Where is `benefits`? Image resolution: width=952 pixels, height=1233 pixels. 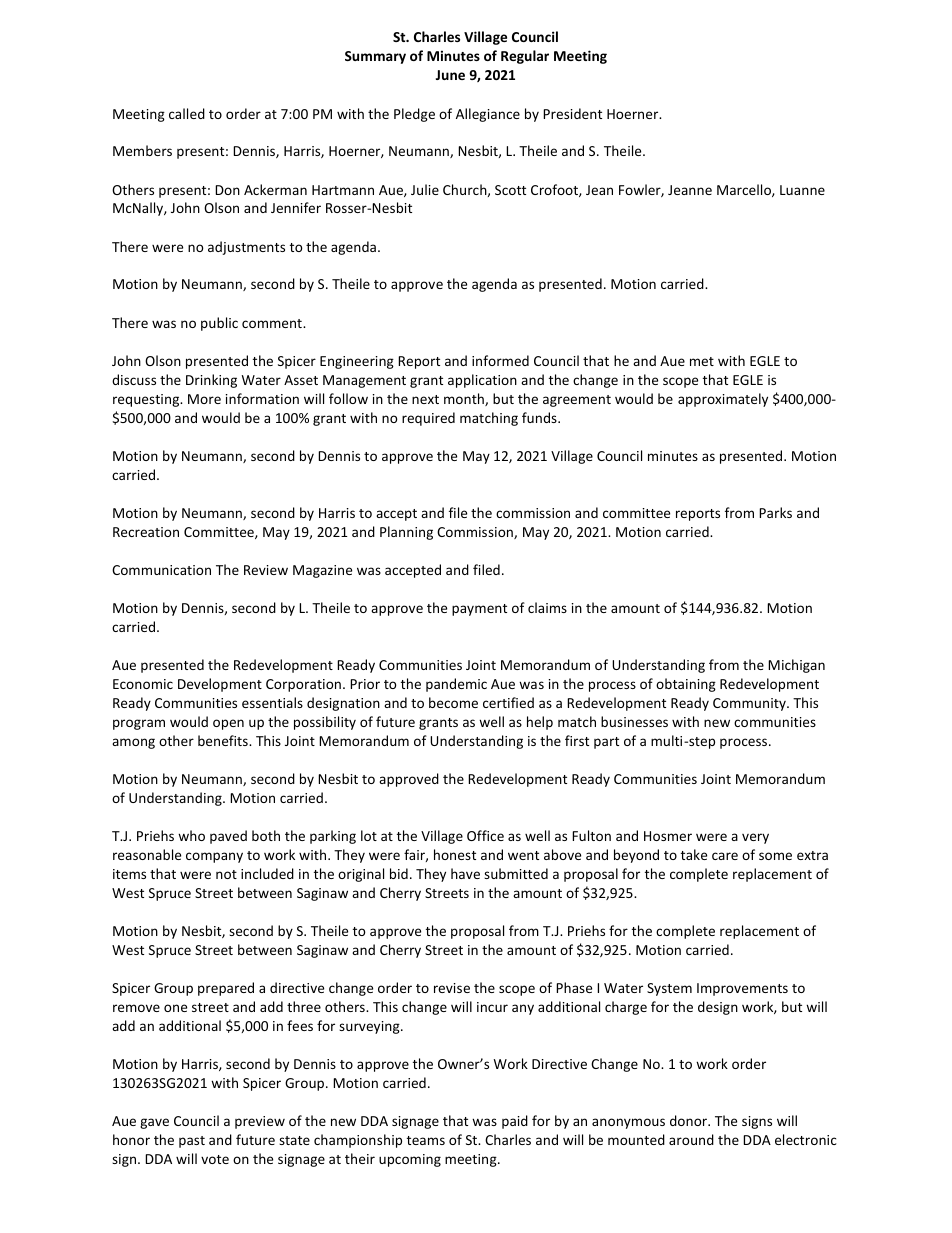
benefits is located at coordinates (224, 740).
